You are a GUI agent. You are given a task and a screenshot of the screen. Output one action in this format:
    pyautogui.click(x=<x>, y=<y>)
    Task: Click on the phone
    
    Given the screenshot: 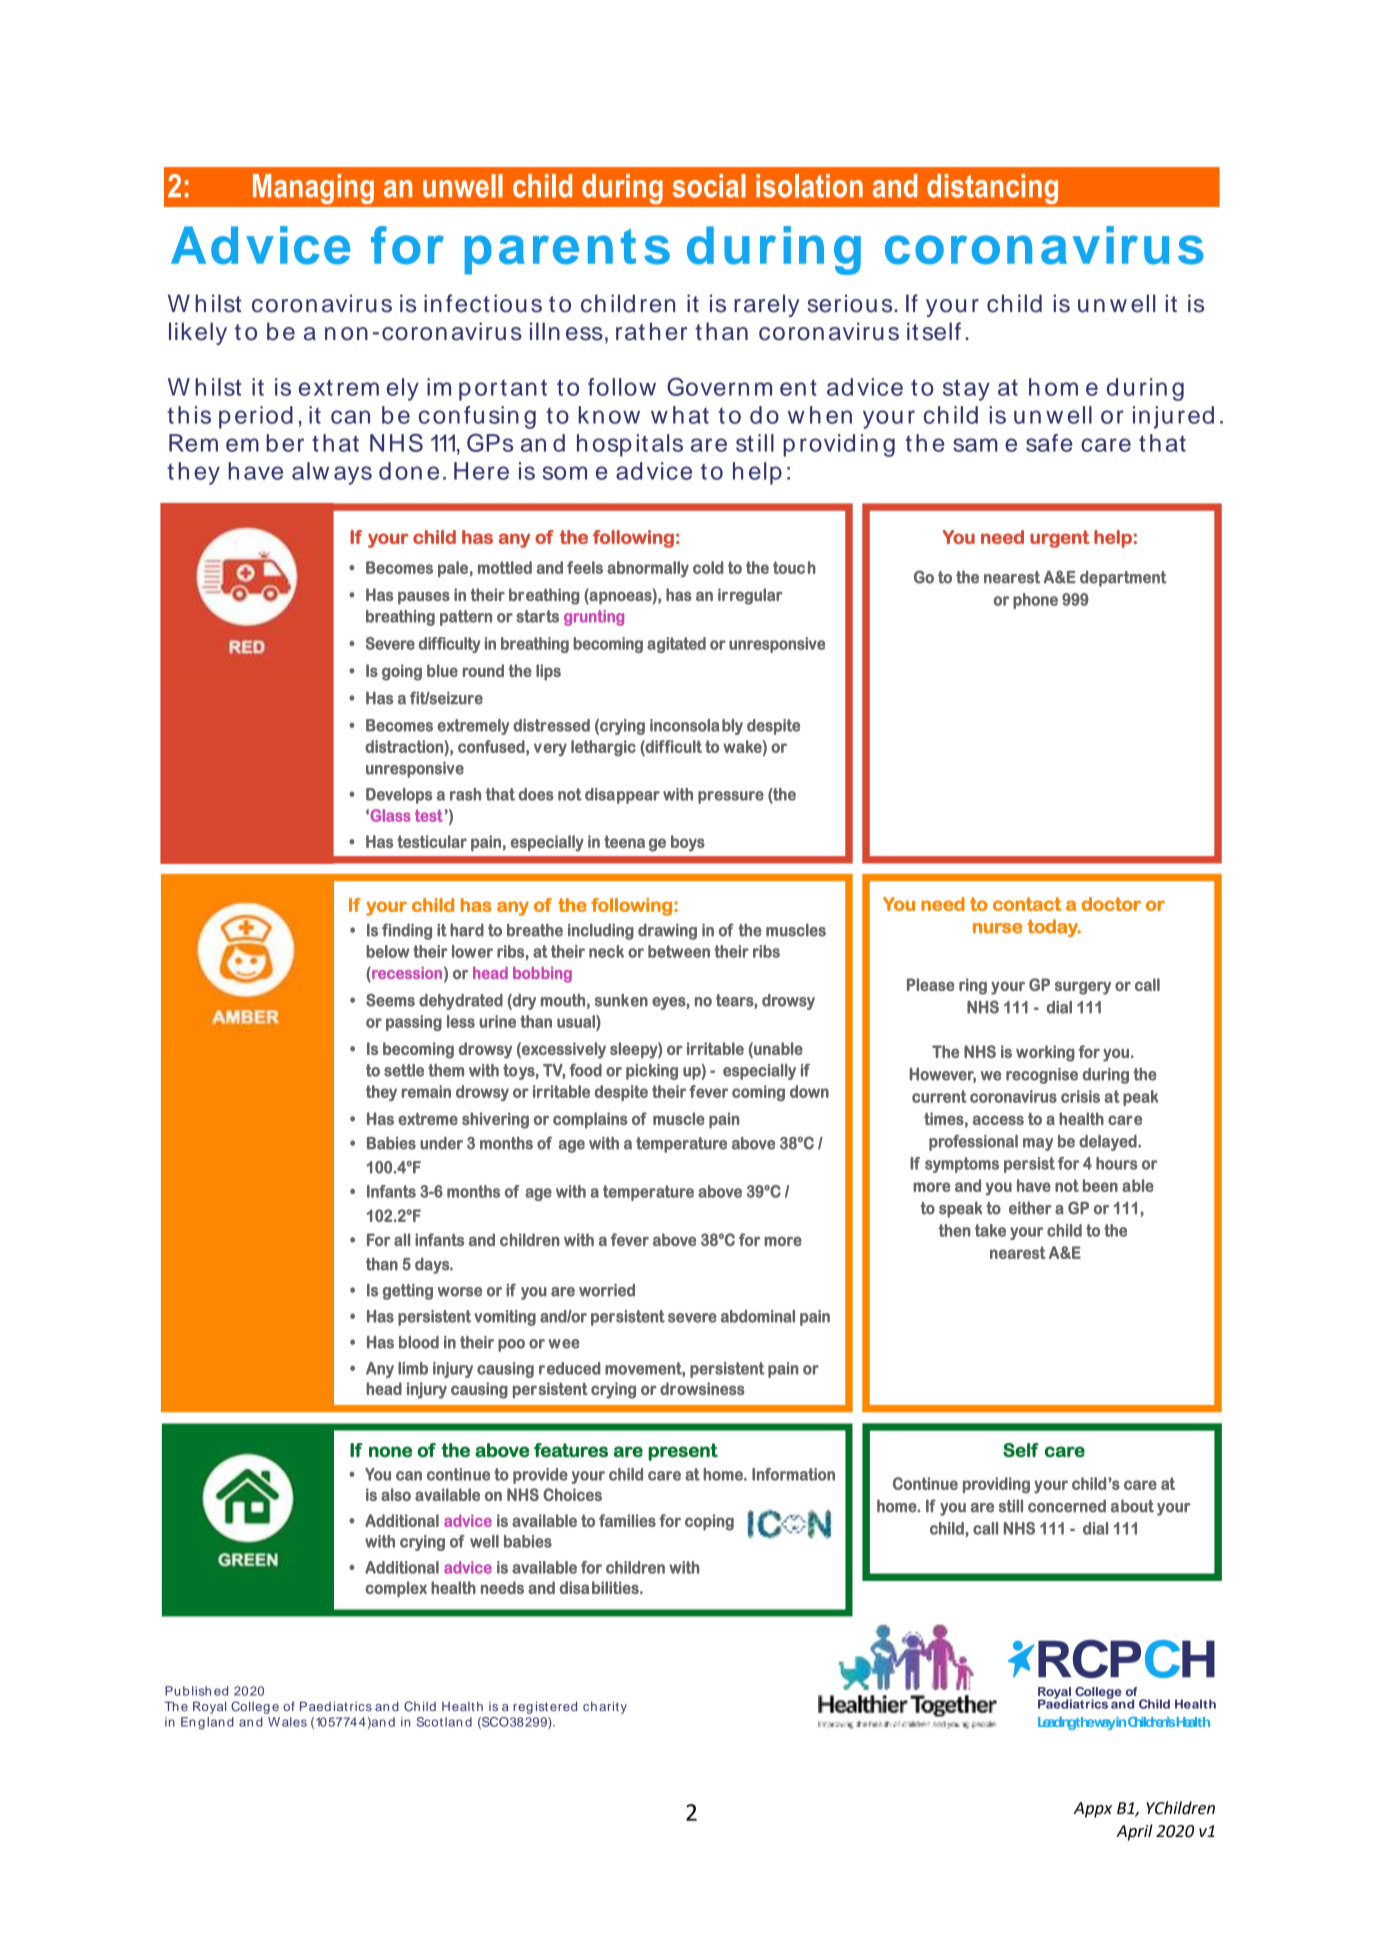 What is the action you would take?
    pyautogui.click(x=1035, y=601)
